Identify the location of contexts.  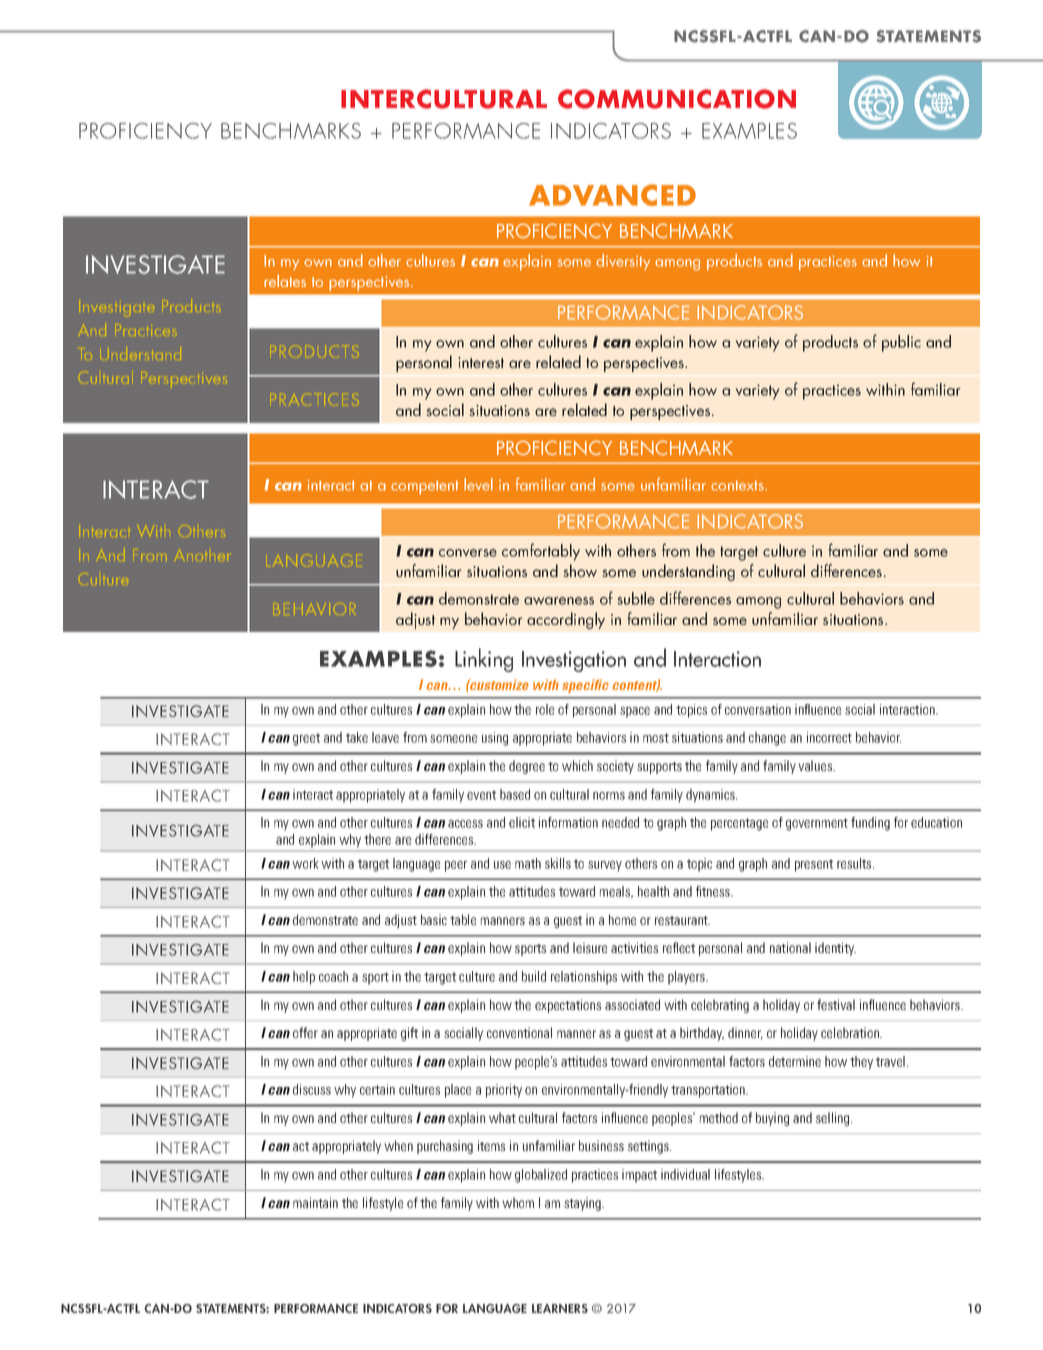
(738, 485).
